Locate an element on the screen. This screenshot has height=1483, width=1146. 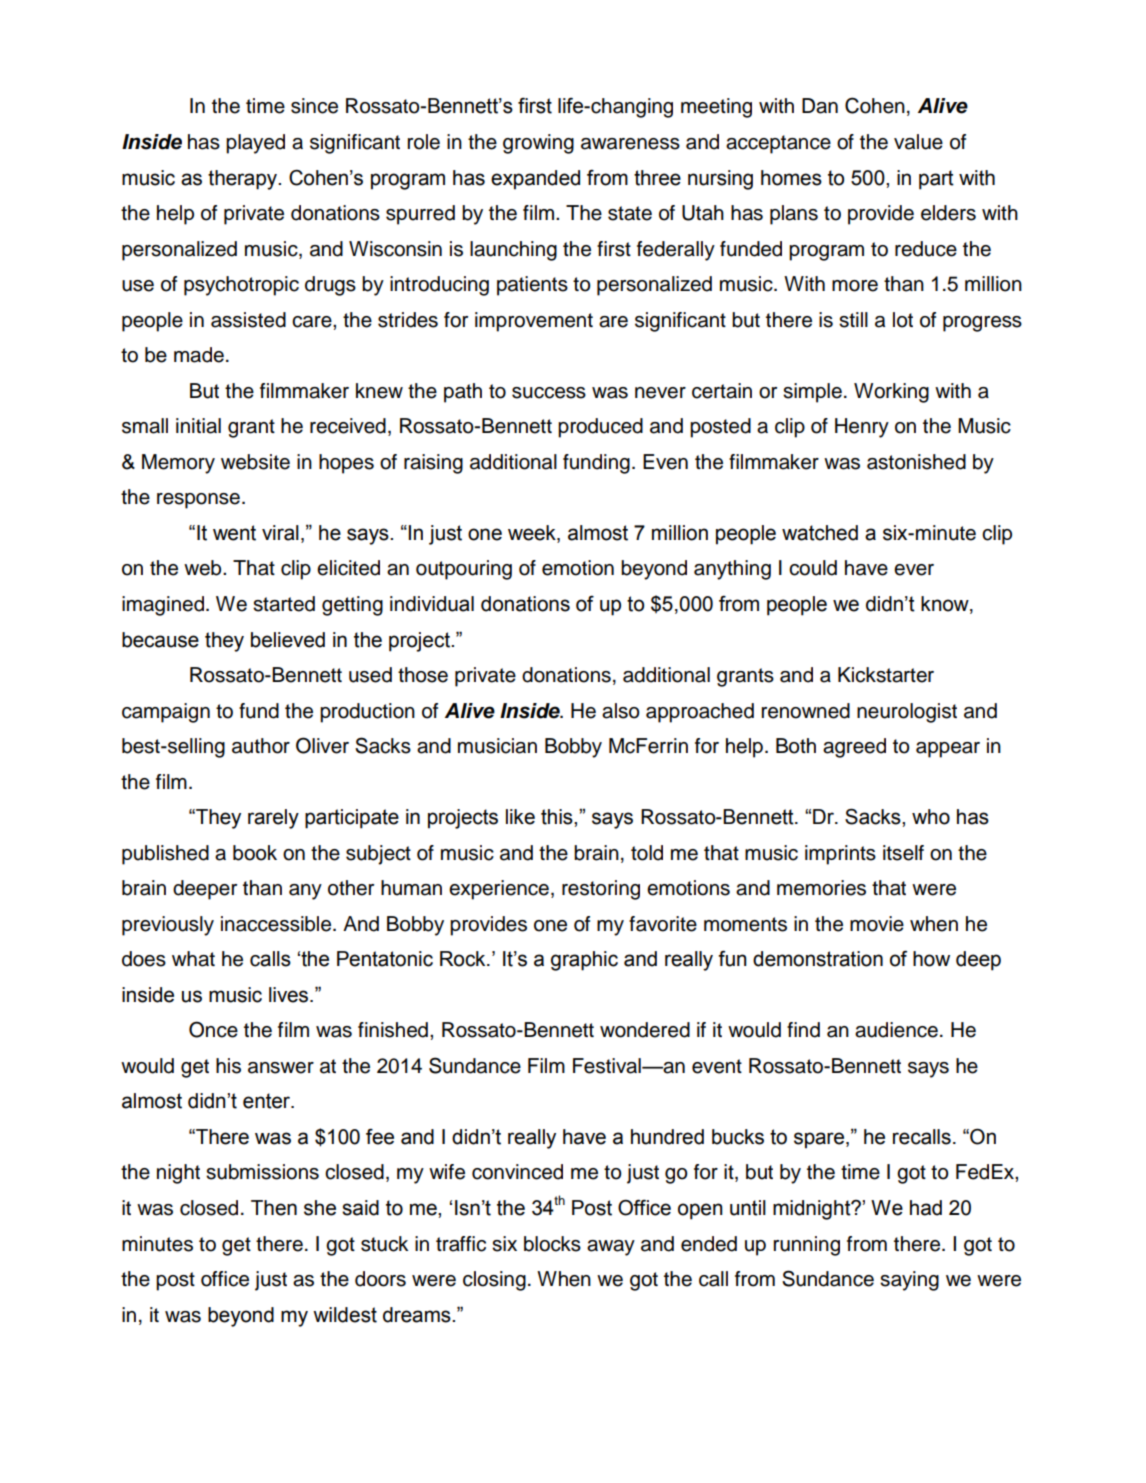
value is located at coordinates (918, 142).
